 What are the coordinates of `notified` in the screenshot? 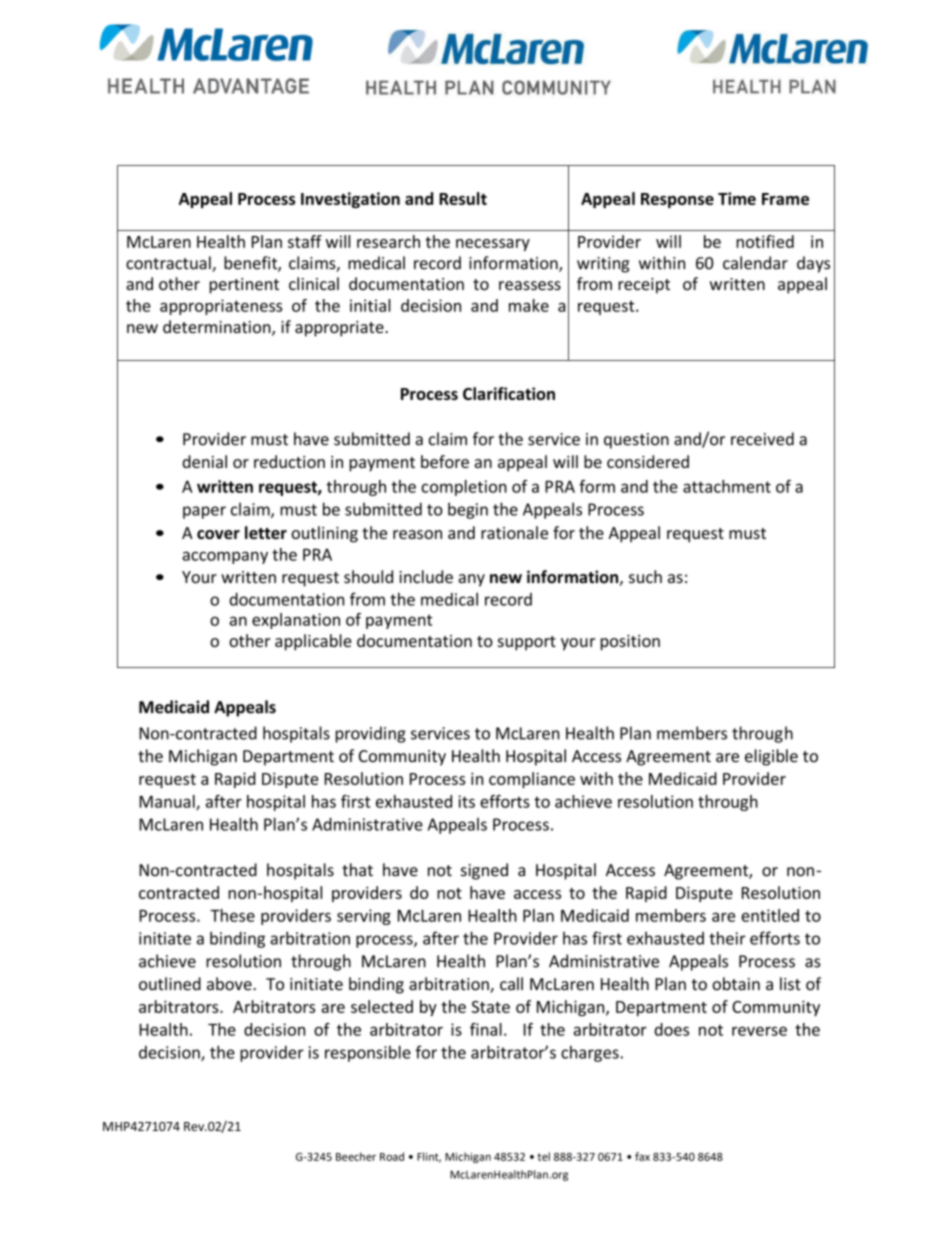 It's located at (765, 241).
